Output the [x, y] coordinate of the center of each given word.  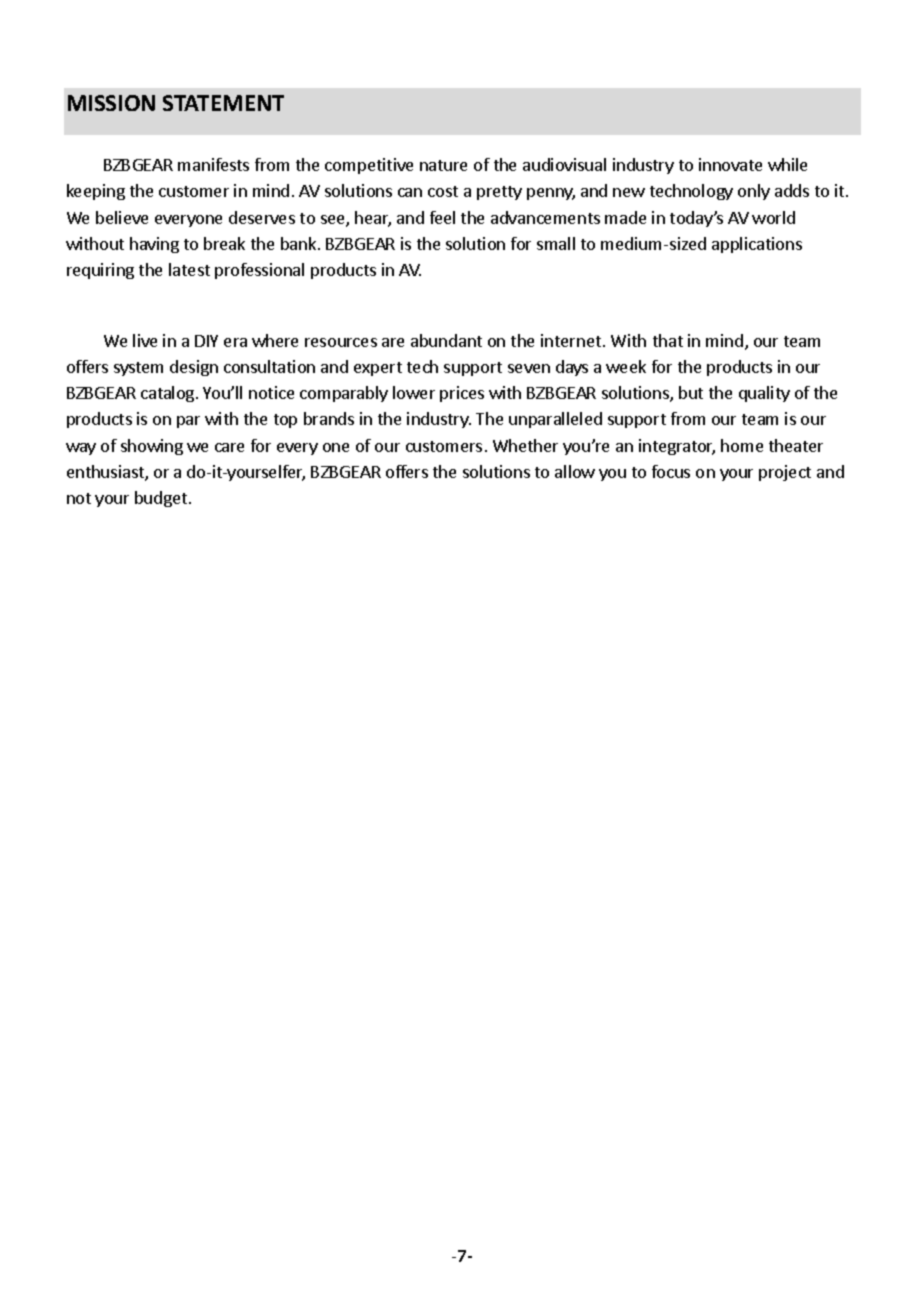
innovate [730, 164]
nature [443, 165]
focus [671, 471]
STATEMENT [223, 103]
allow [575, 471]
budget [162, 499]
